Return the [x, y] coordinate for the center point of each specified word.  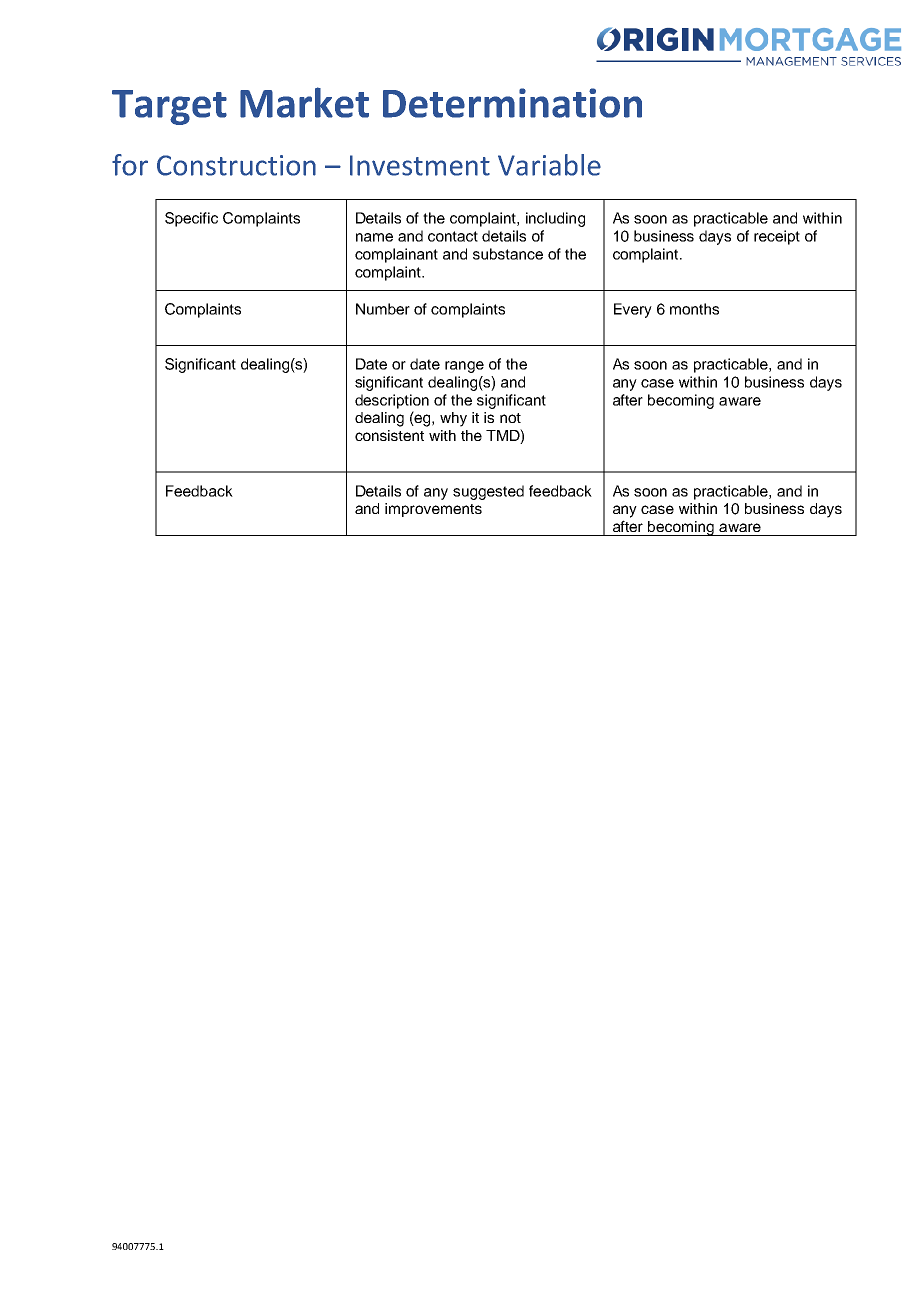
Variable [549, 165]
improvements [433, 510]
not [510, 418]
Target [169, 107]
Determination [512, 103]
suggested [488, 492]
